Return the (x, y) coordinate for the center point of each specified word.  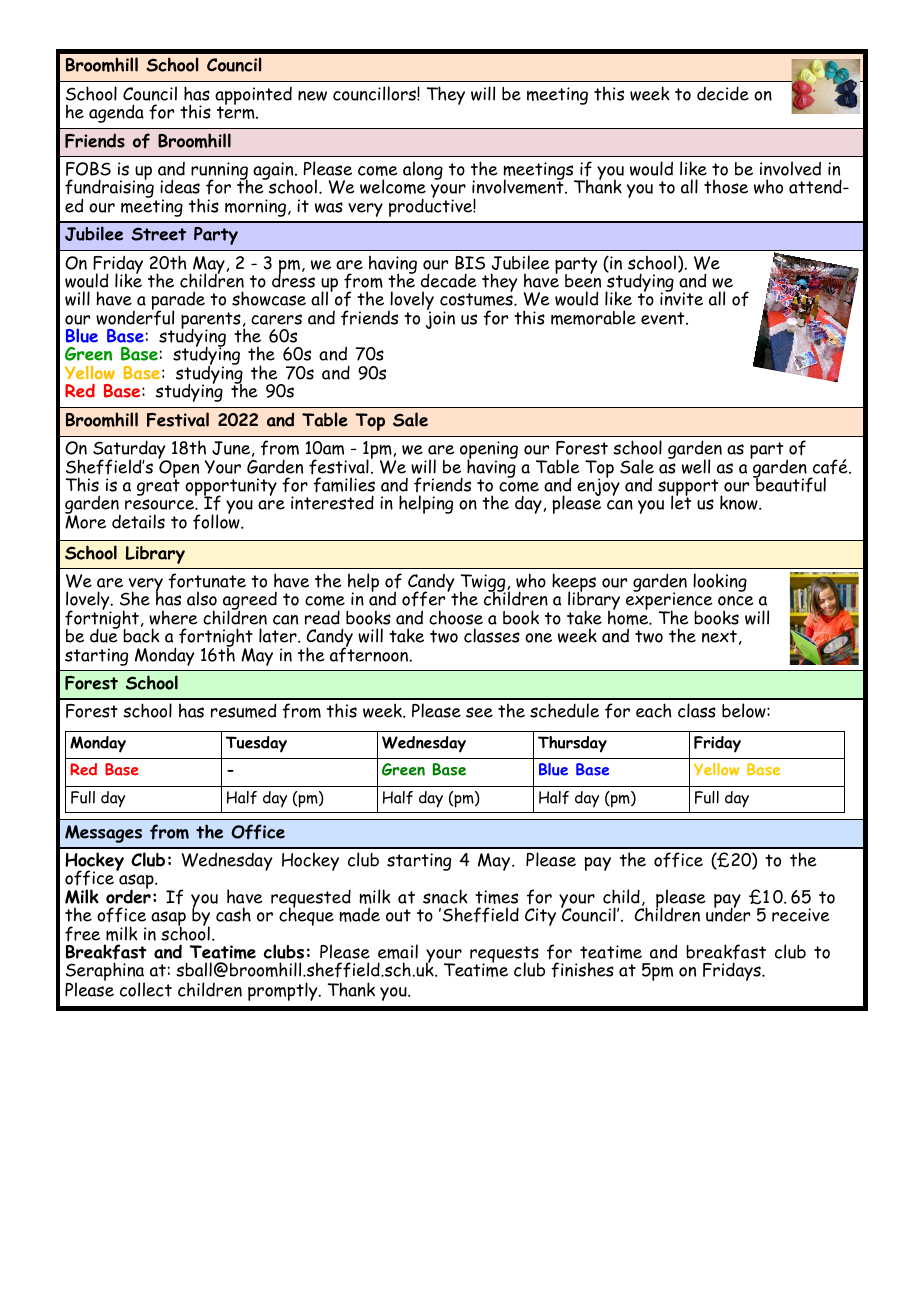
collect (146, 989)
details (138, 521)
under (728, 914)
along (423, 170)
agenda (116, 113)
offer (425, 598)
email (398, 951)
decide (723, 93)
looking (720, 582)
